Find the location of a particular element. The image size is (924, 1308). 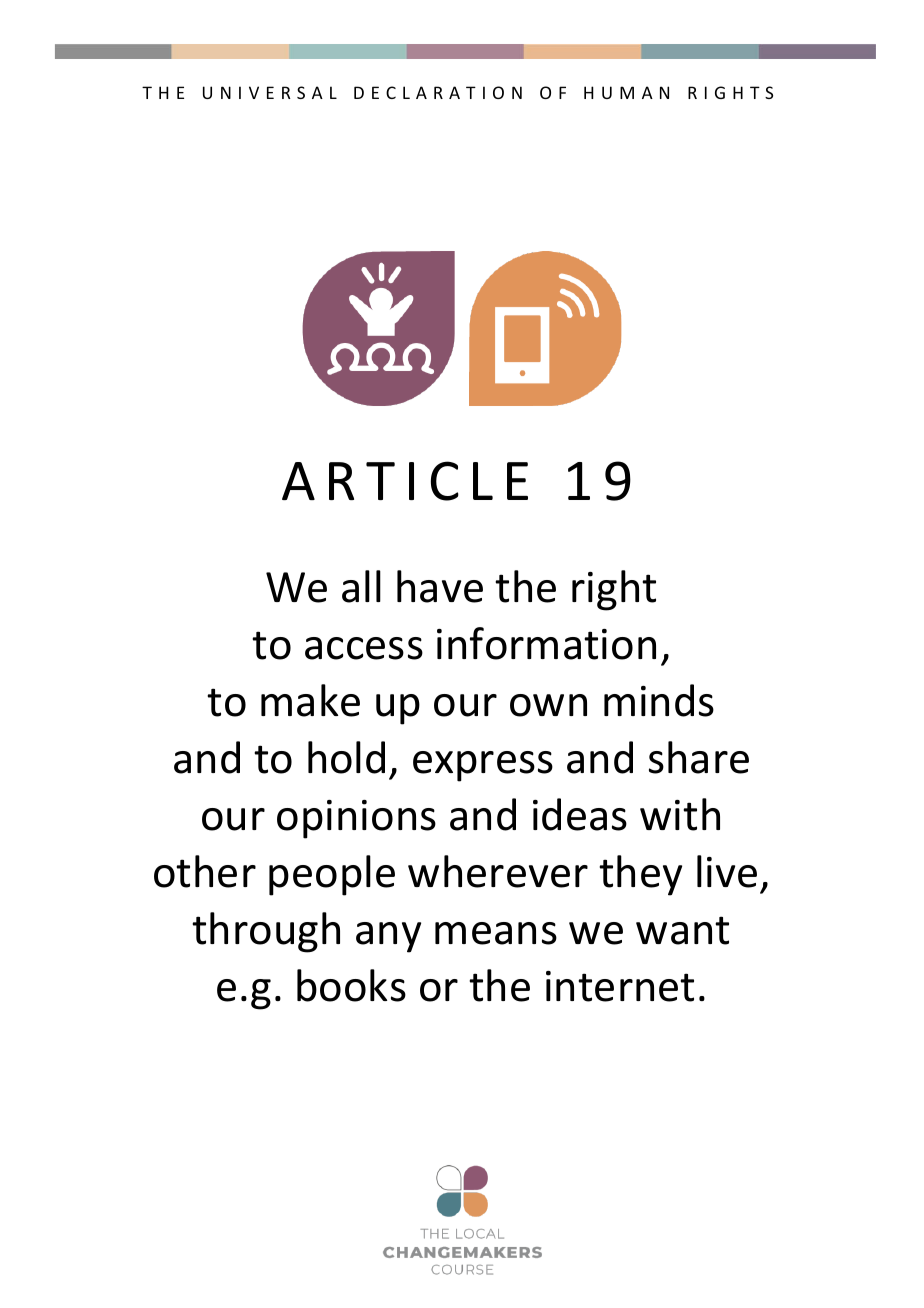

express is located at coordinates (483, 766).
